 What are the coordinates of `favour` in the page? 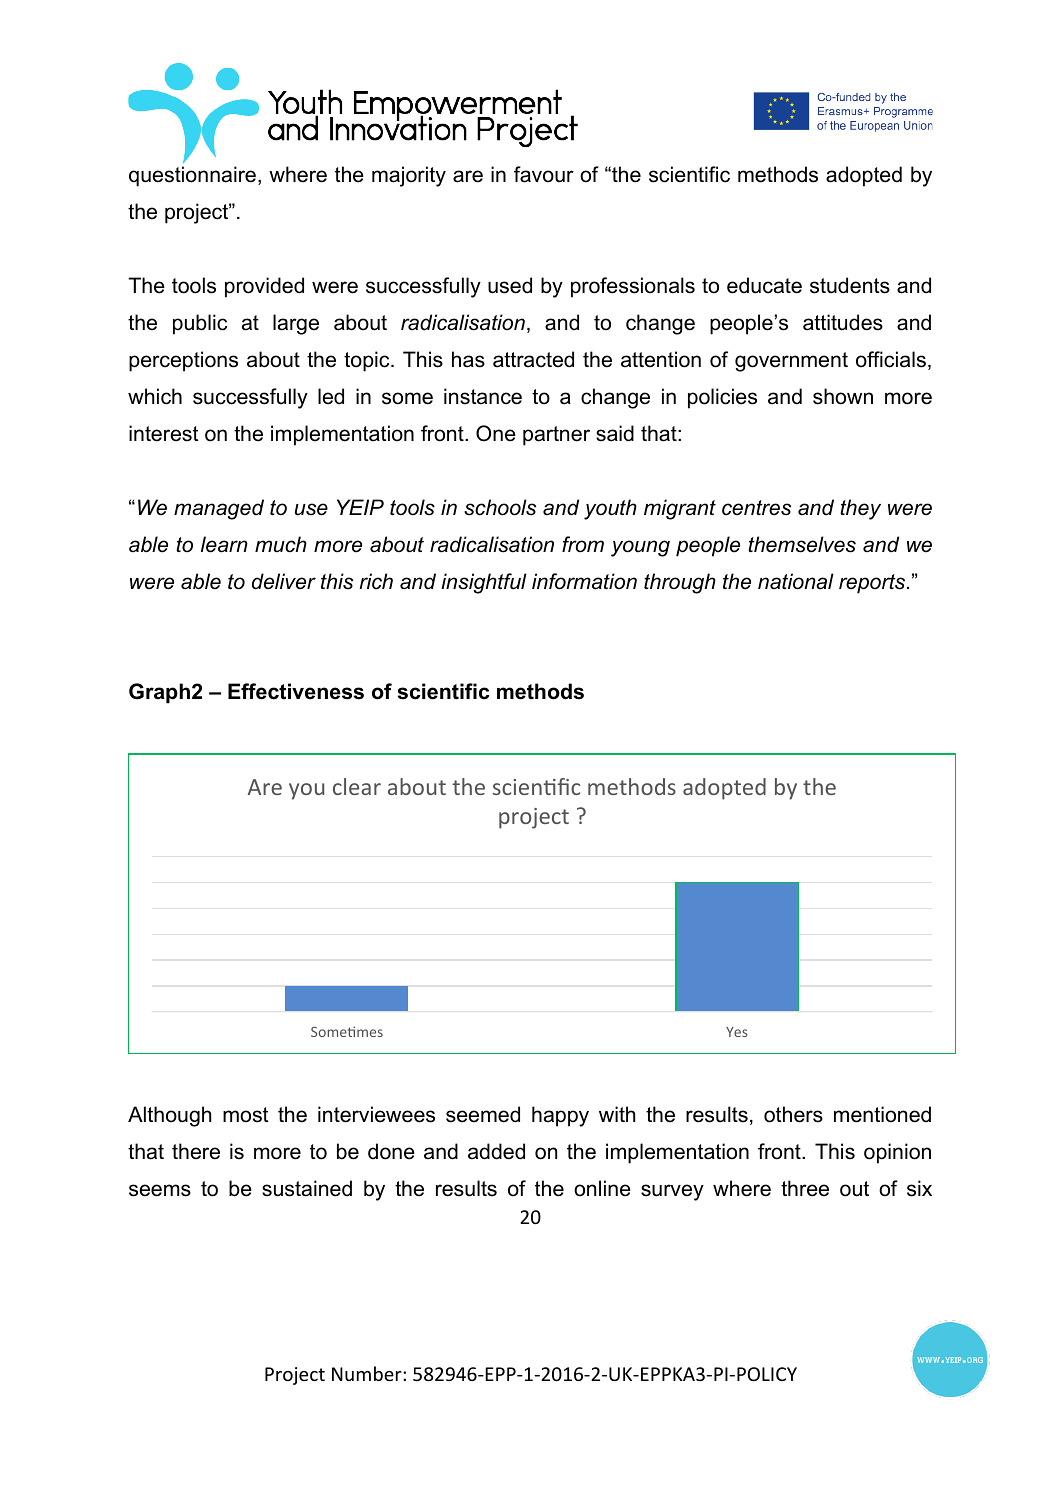 It's located at (544, 174).
